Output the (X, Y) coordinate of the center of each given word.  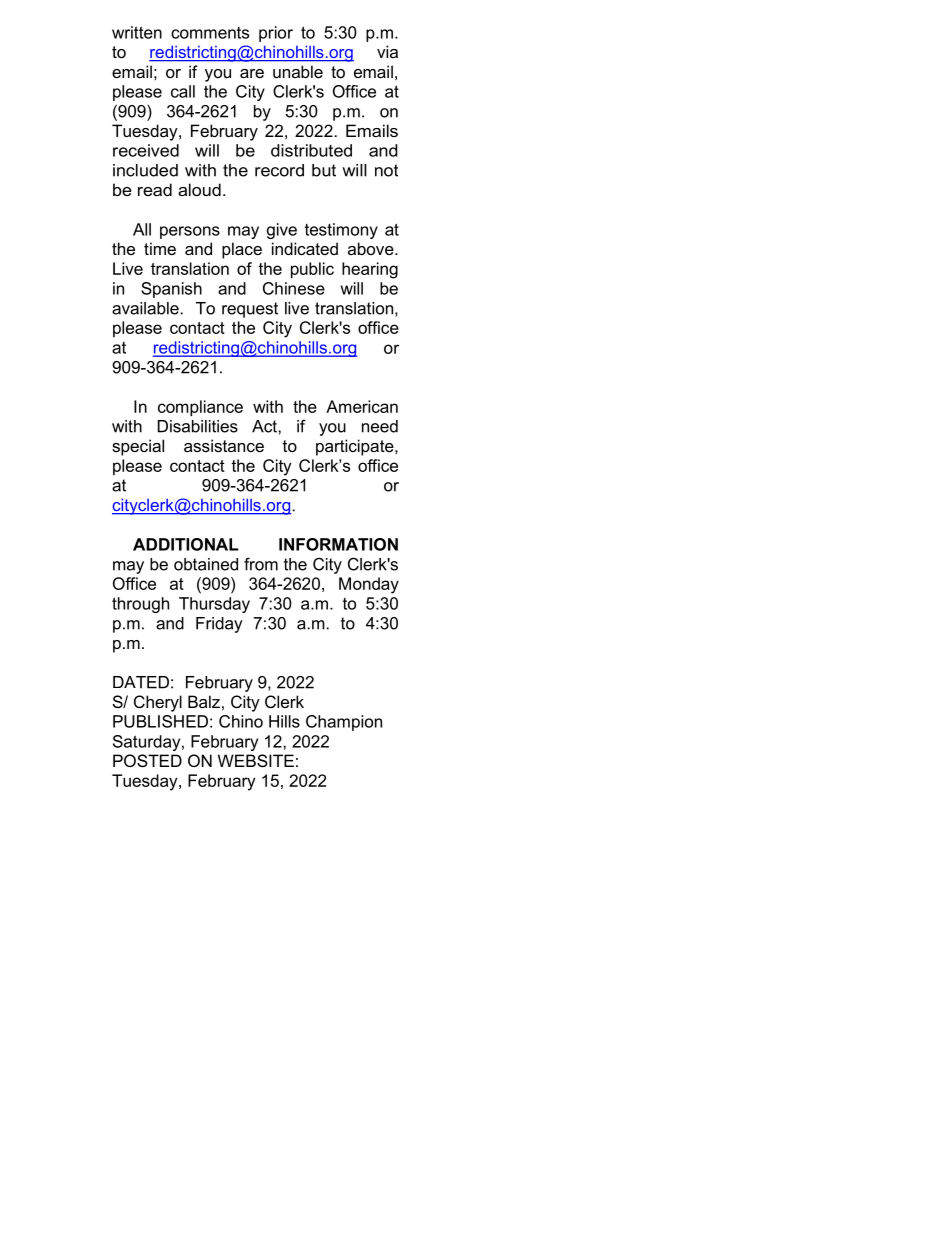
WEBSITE (256, 760)
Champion (344, 723)
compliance (200, 408)
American (362, 406)
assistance (224, 445)
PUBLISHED (160, 721)
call (183, 91)
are (252, 73)
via (387, 51)
